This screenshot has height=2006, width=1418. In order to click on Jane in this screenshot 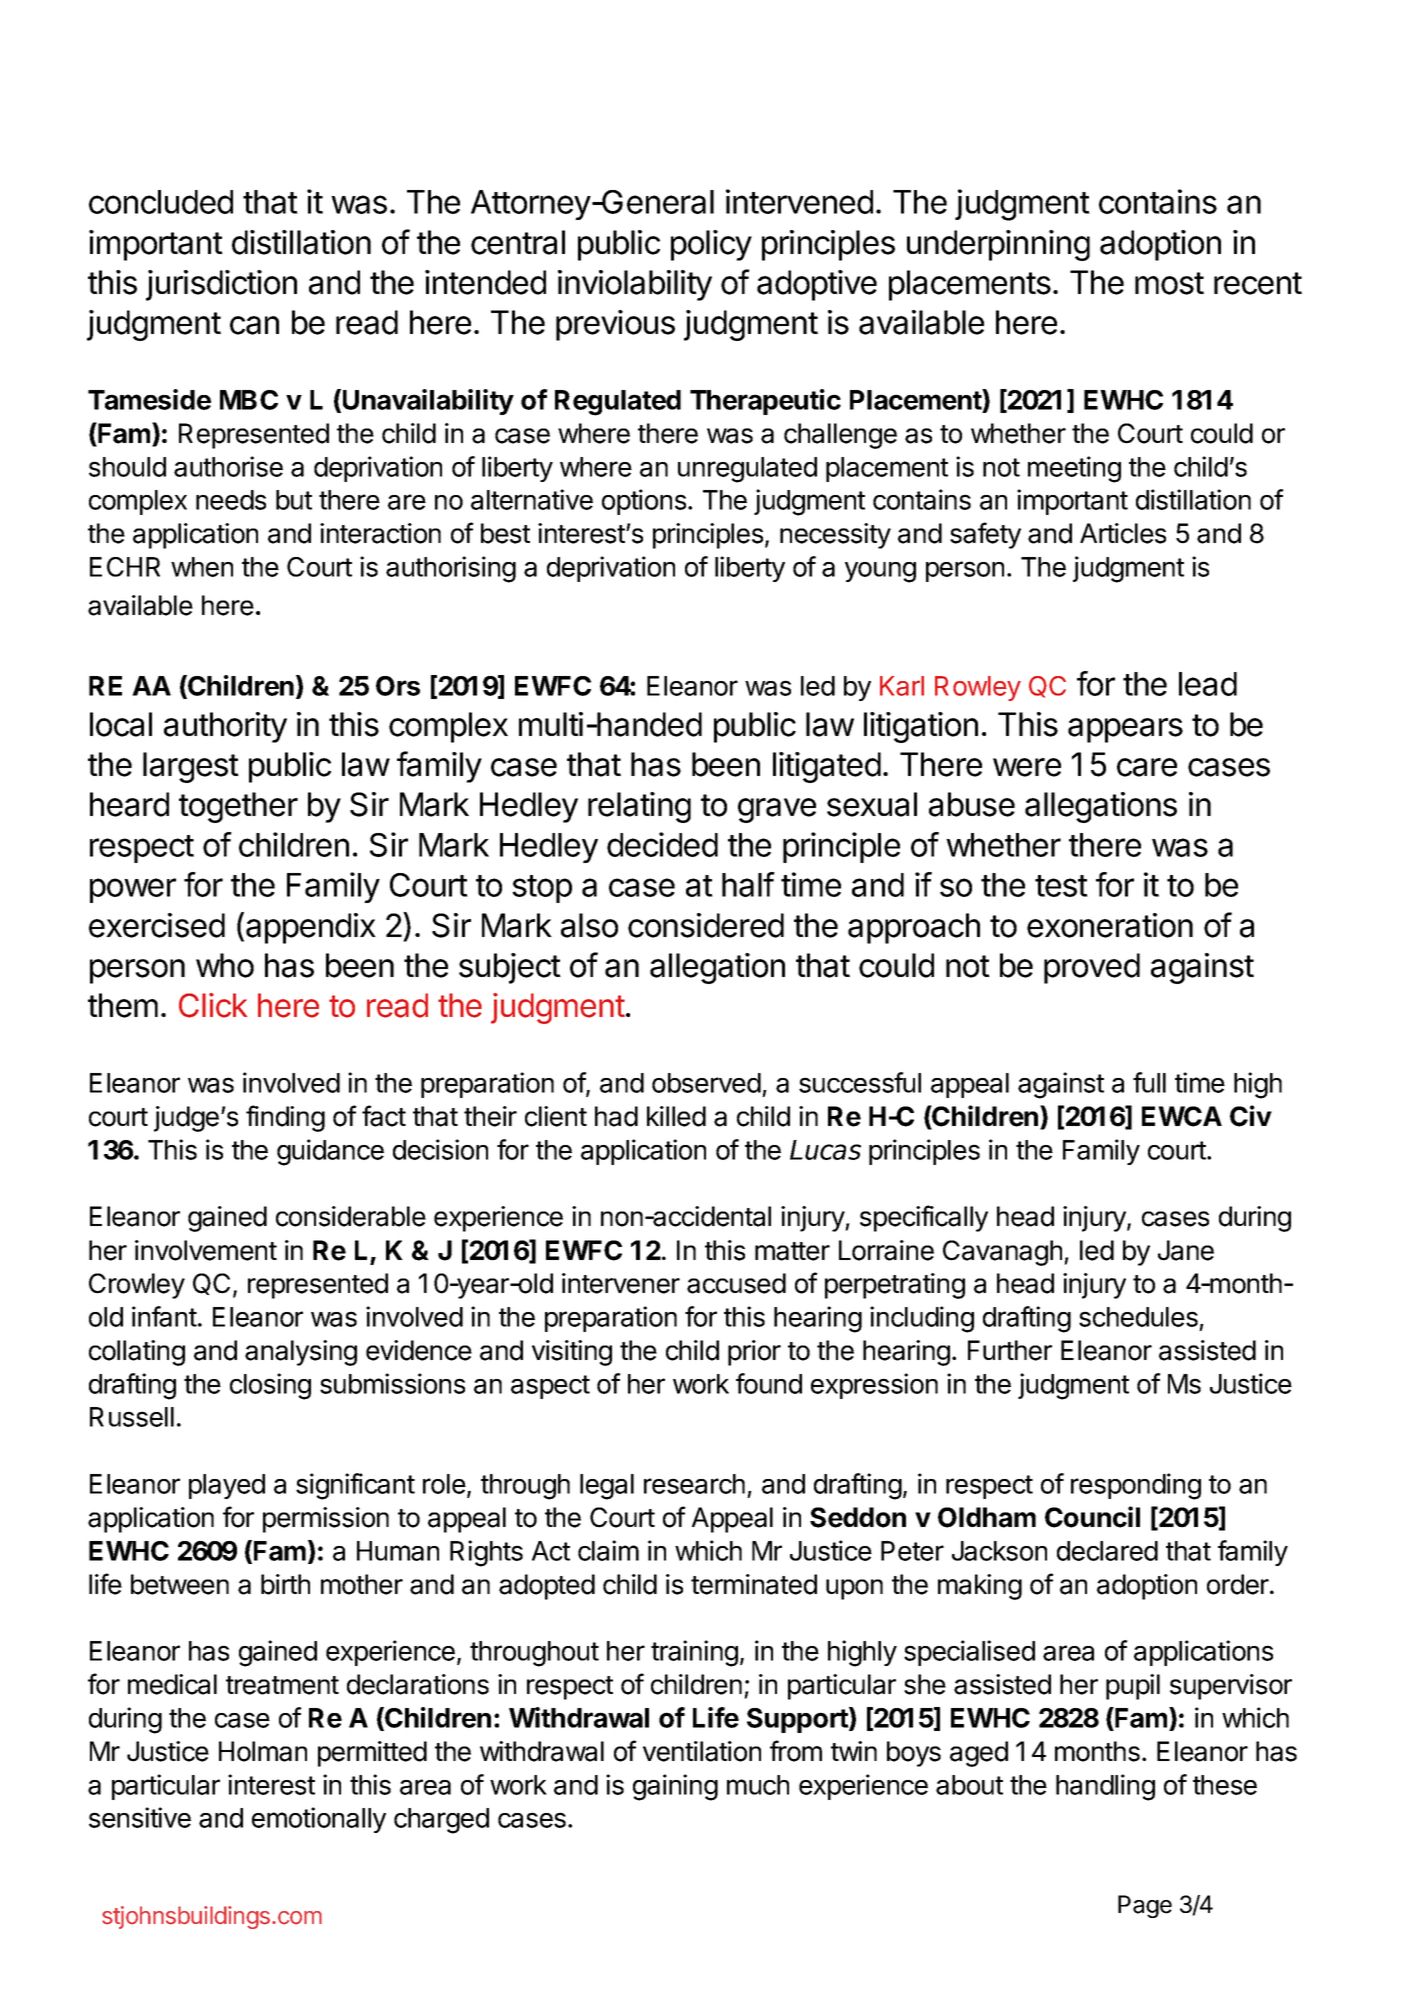, I will do `click(1186, 1250)`.
